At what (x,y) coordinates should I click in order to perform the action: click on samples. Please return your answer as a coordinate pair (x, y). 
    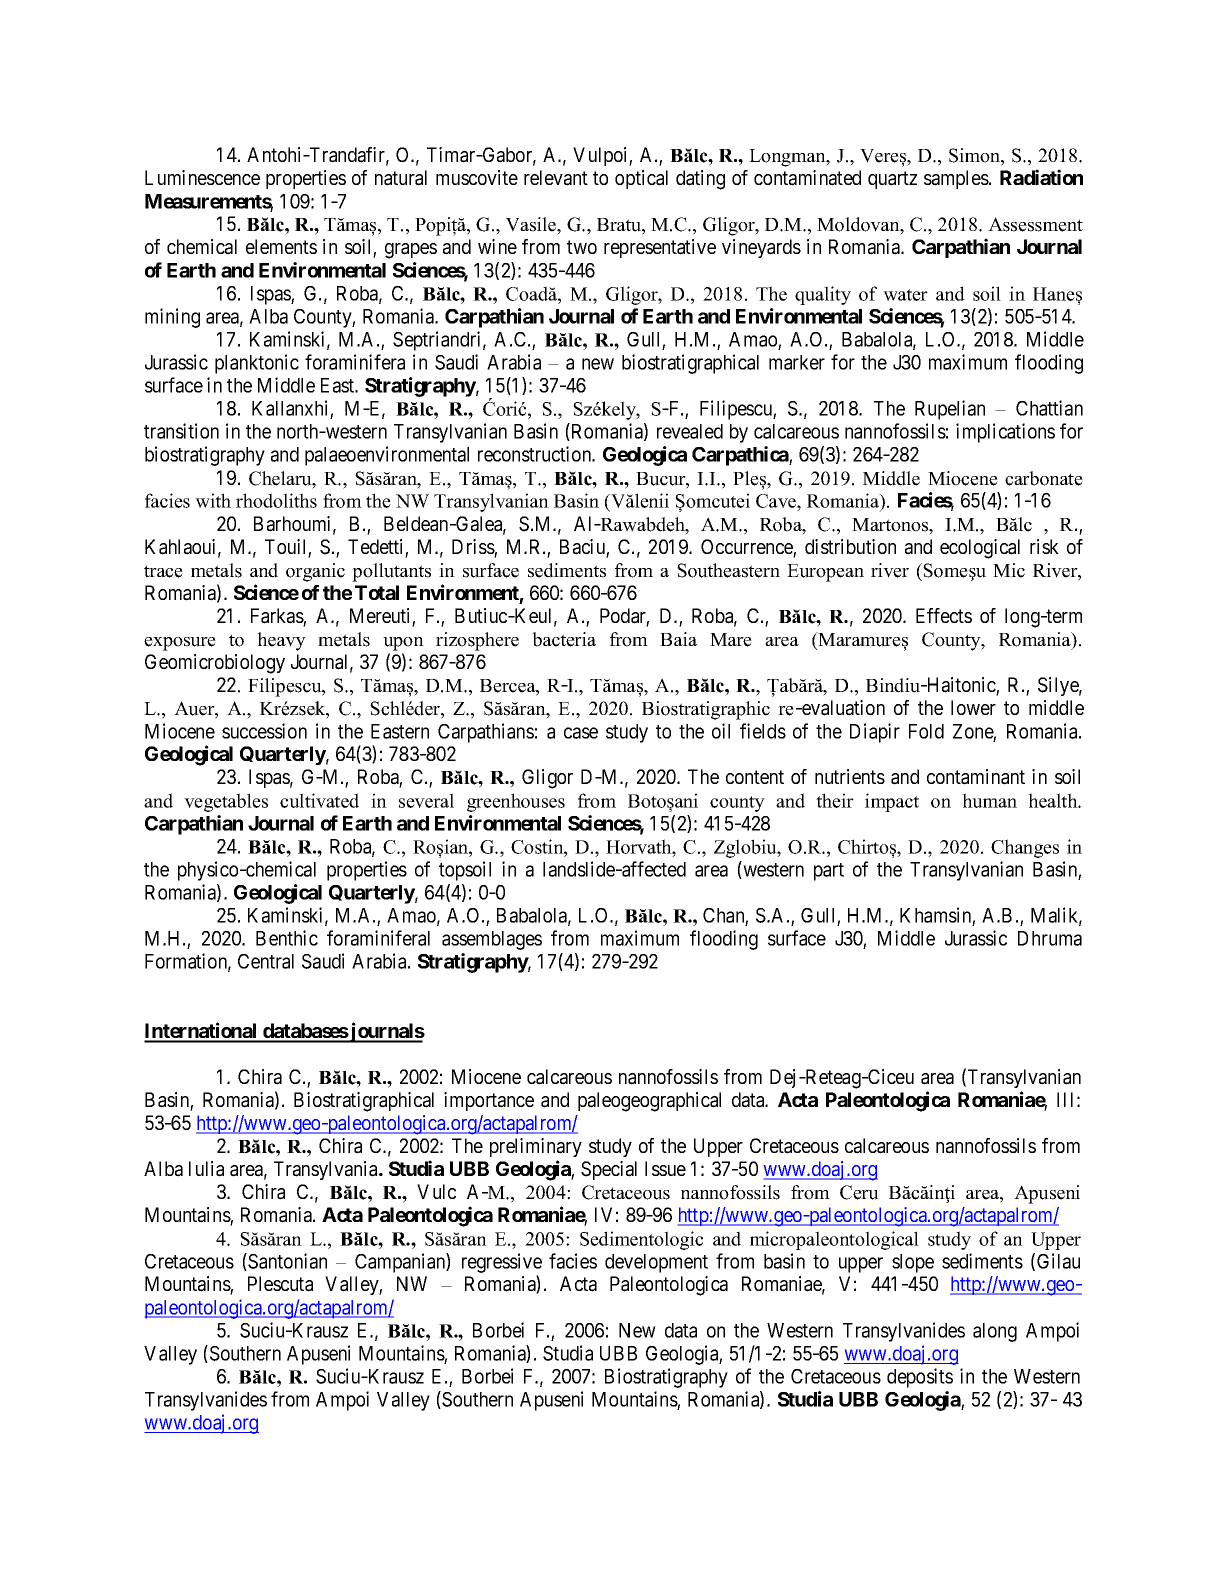
    Looking at the image, I should click on (957, 179).
